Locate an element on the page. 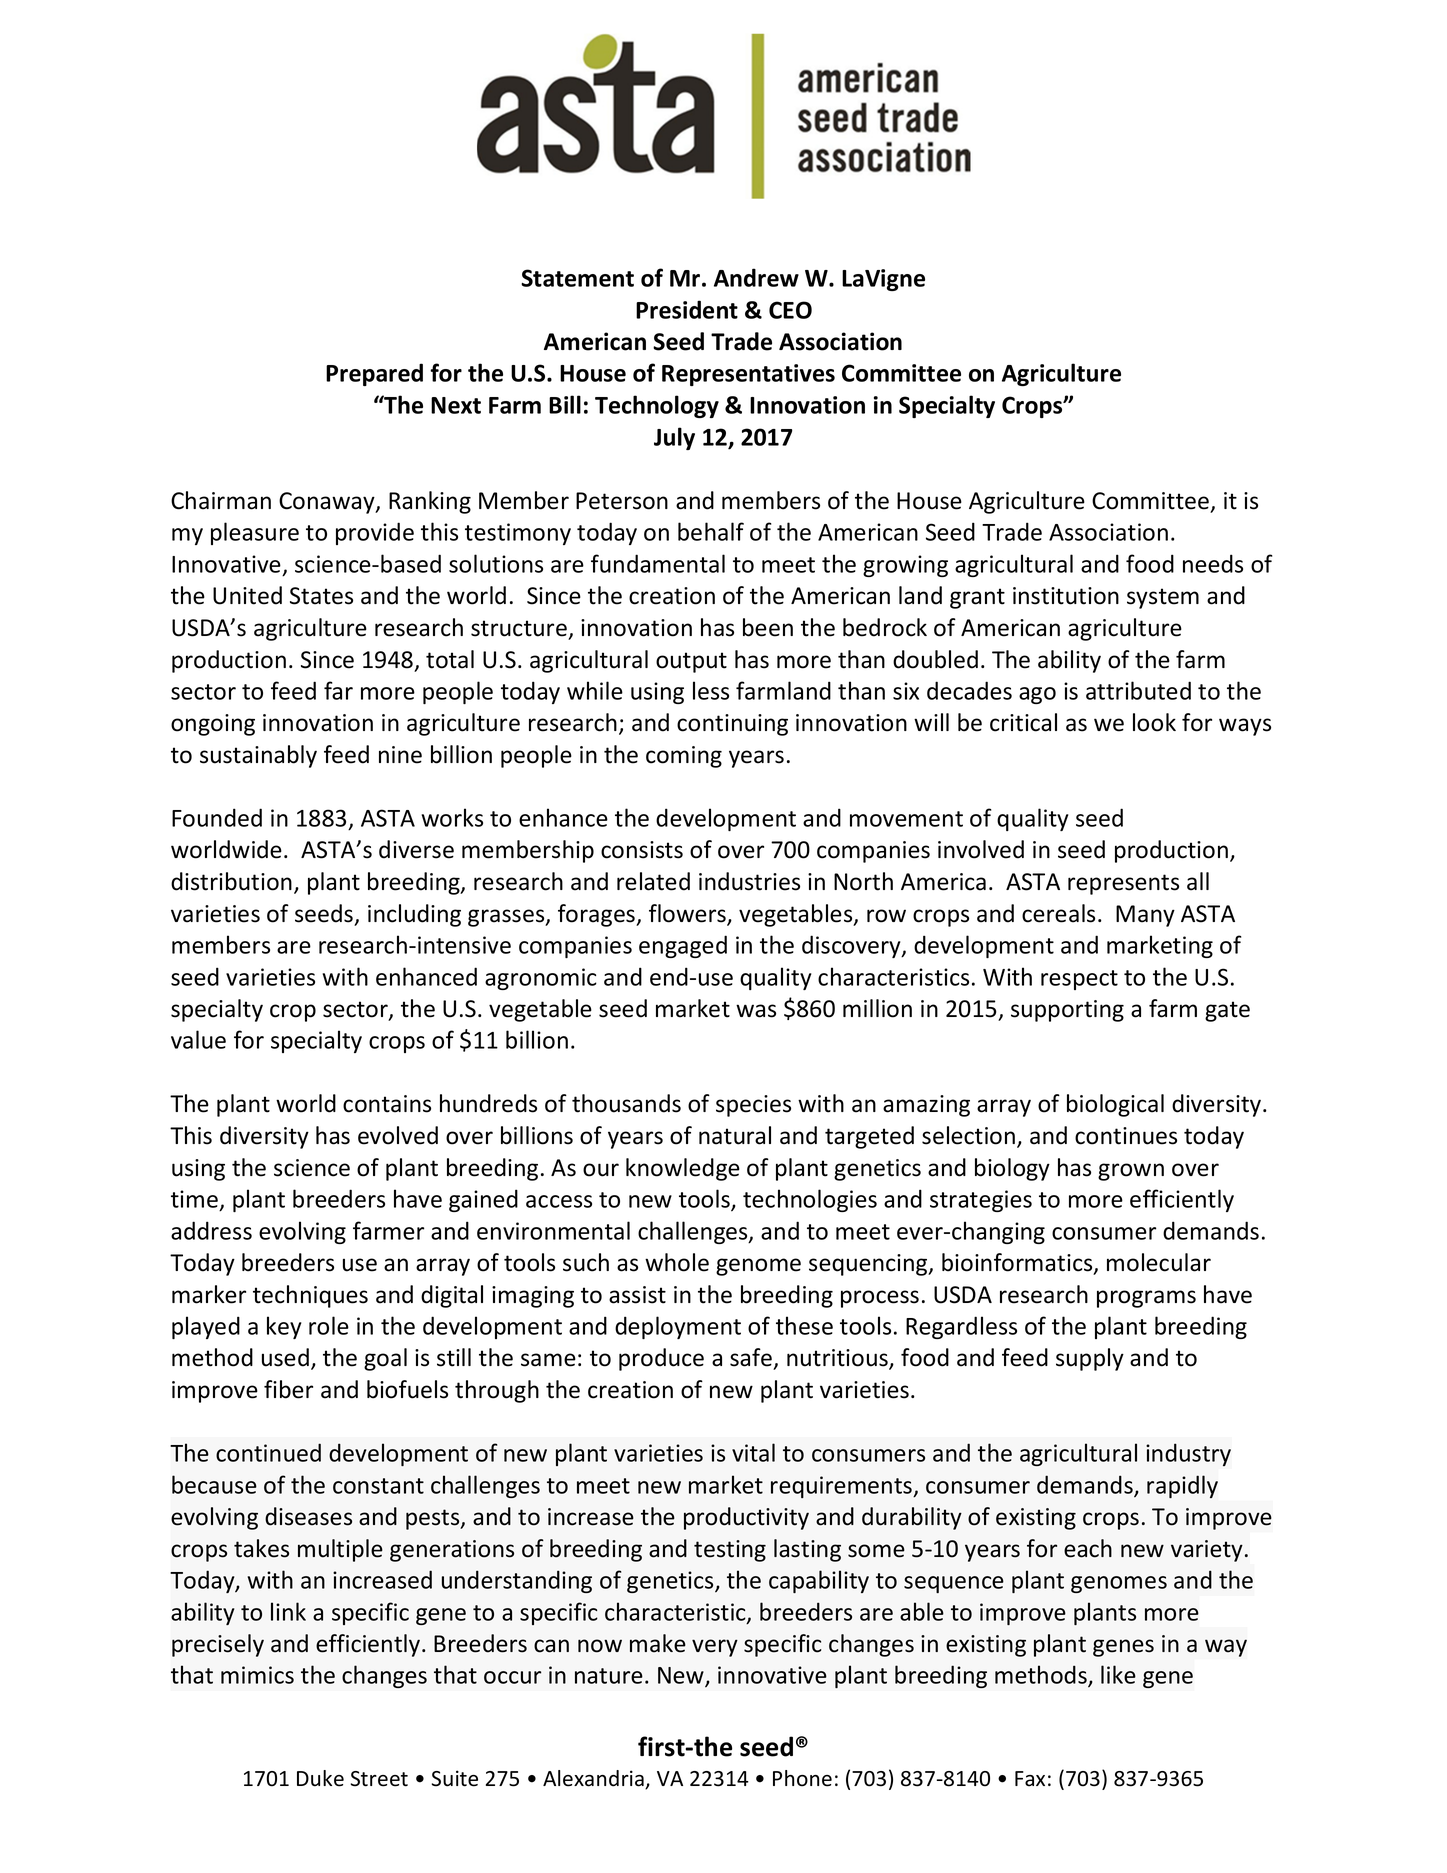 The image size is (1447, 1873). Prepared is located at coordinates (374, 374).
